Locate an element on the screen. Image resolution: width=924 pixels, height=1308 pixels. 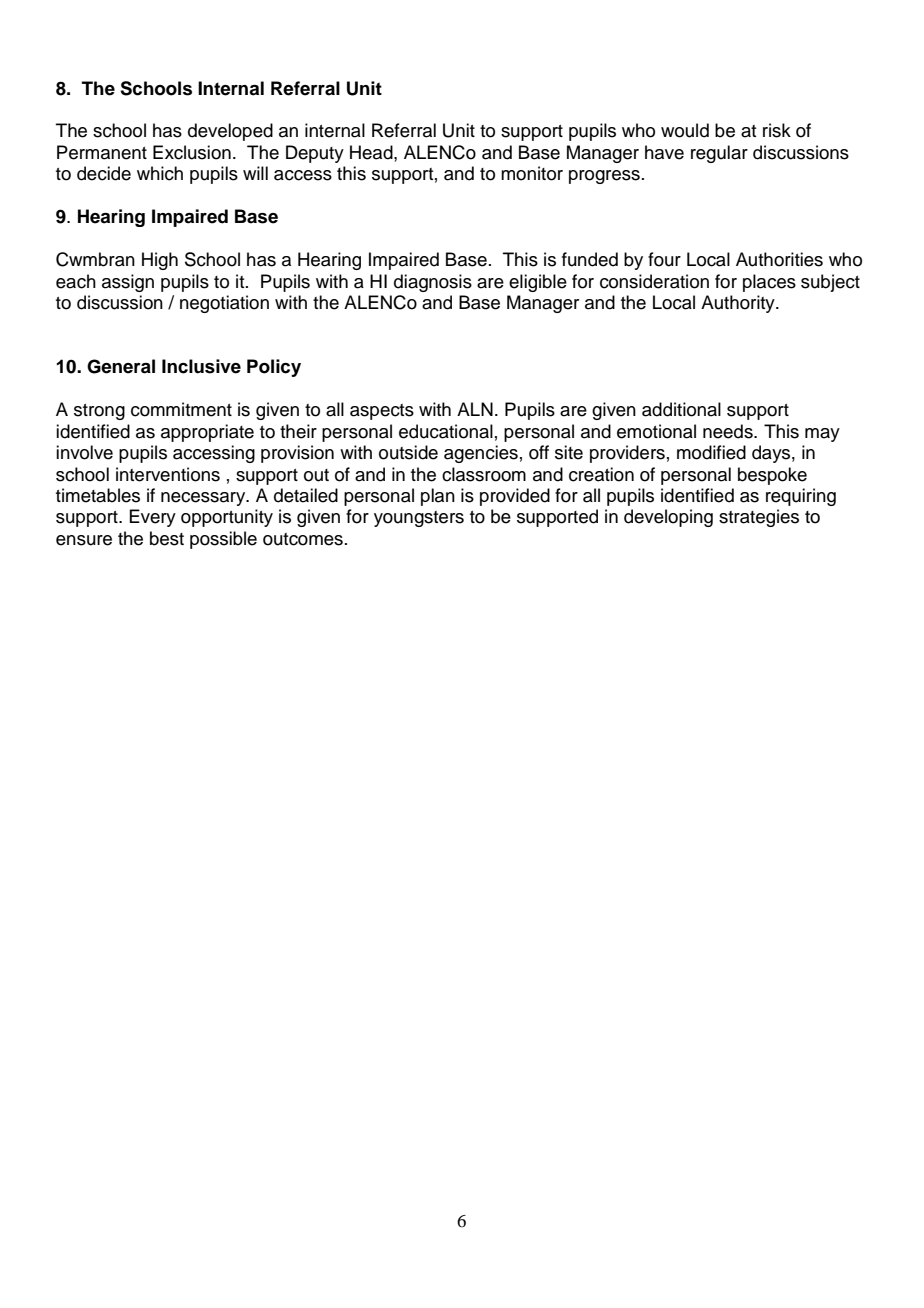
monitor is located at coordinates (532, 173).
